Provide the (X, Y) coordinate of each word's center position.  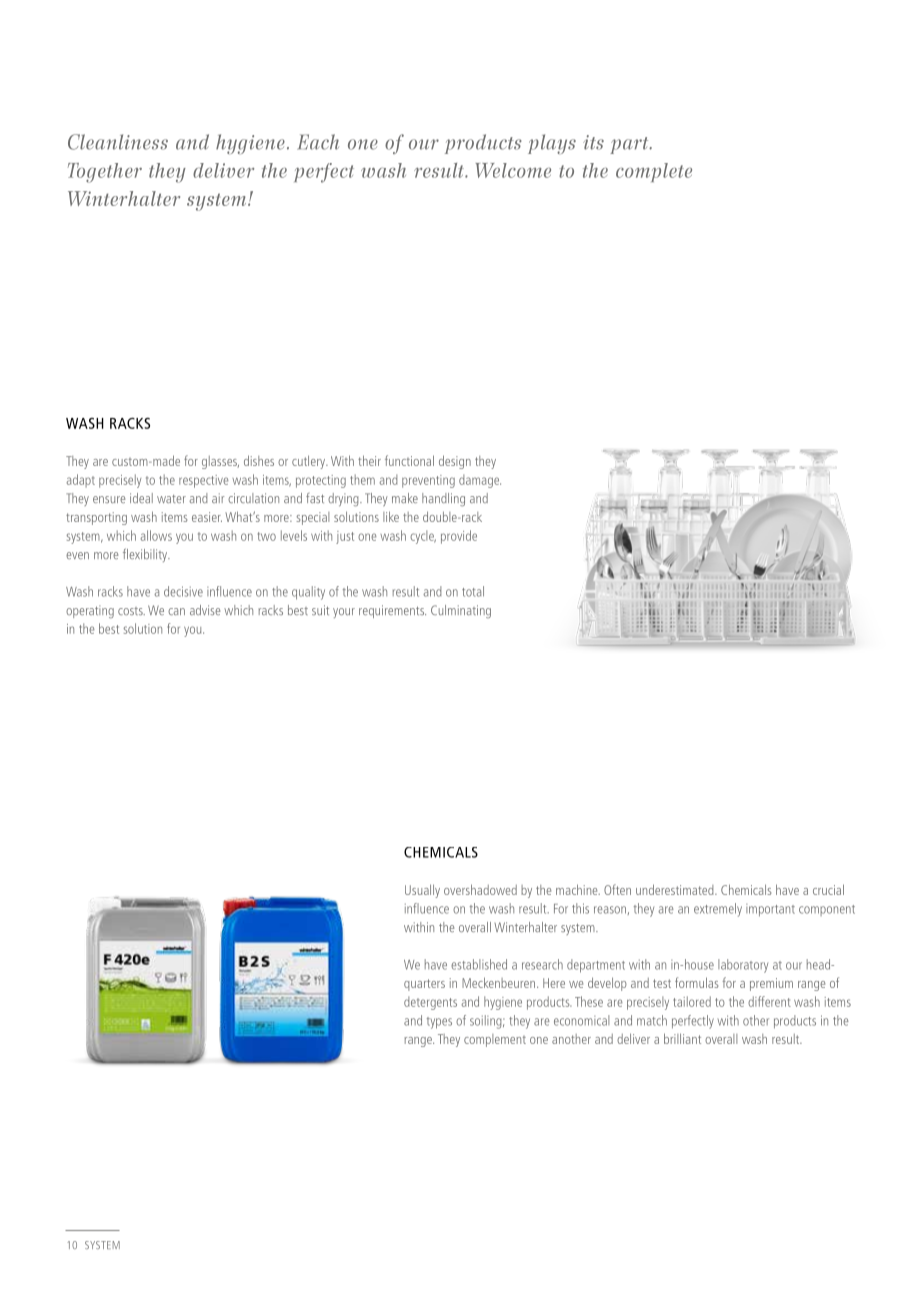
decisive (183, 591)
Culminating (461, 611)
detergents (430, 1003)
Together (105, 173)
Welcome (513, 170)
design (455, 462)
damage (480, 481)
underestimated (676, 889)
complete (654, 172)
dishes (259, 460)
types (439, 1023)
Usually (422, 891)
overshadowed (480, 889)
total (473, 591)
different (769, 1001)
